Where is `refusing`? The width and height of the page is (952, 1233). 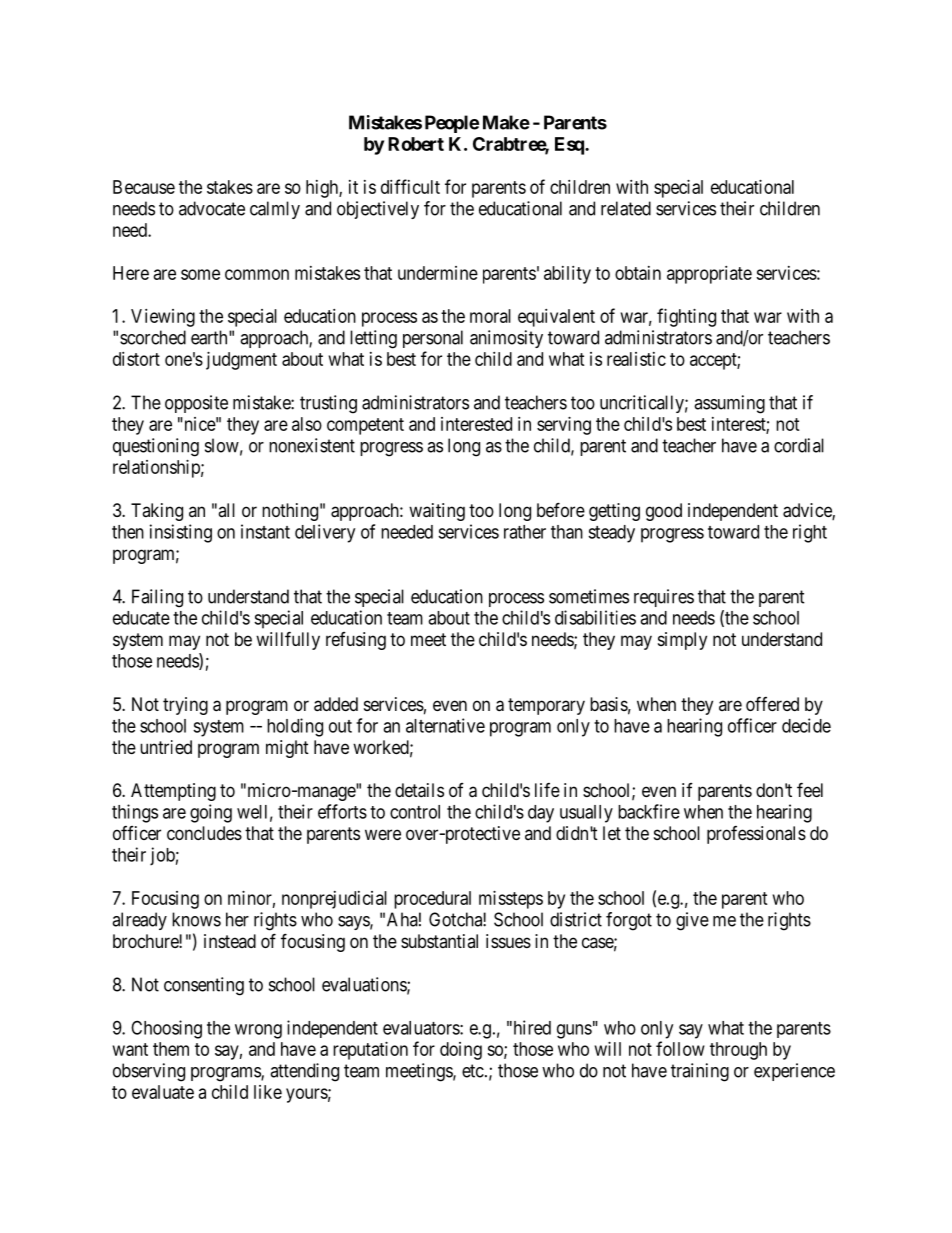
refusing is located at coordinates (356, 641).
